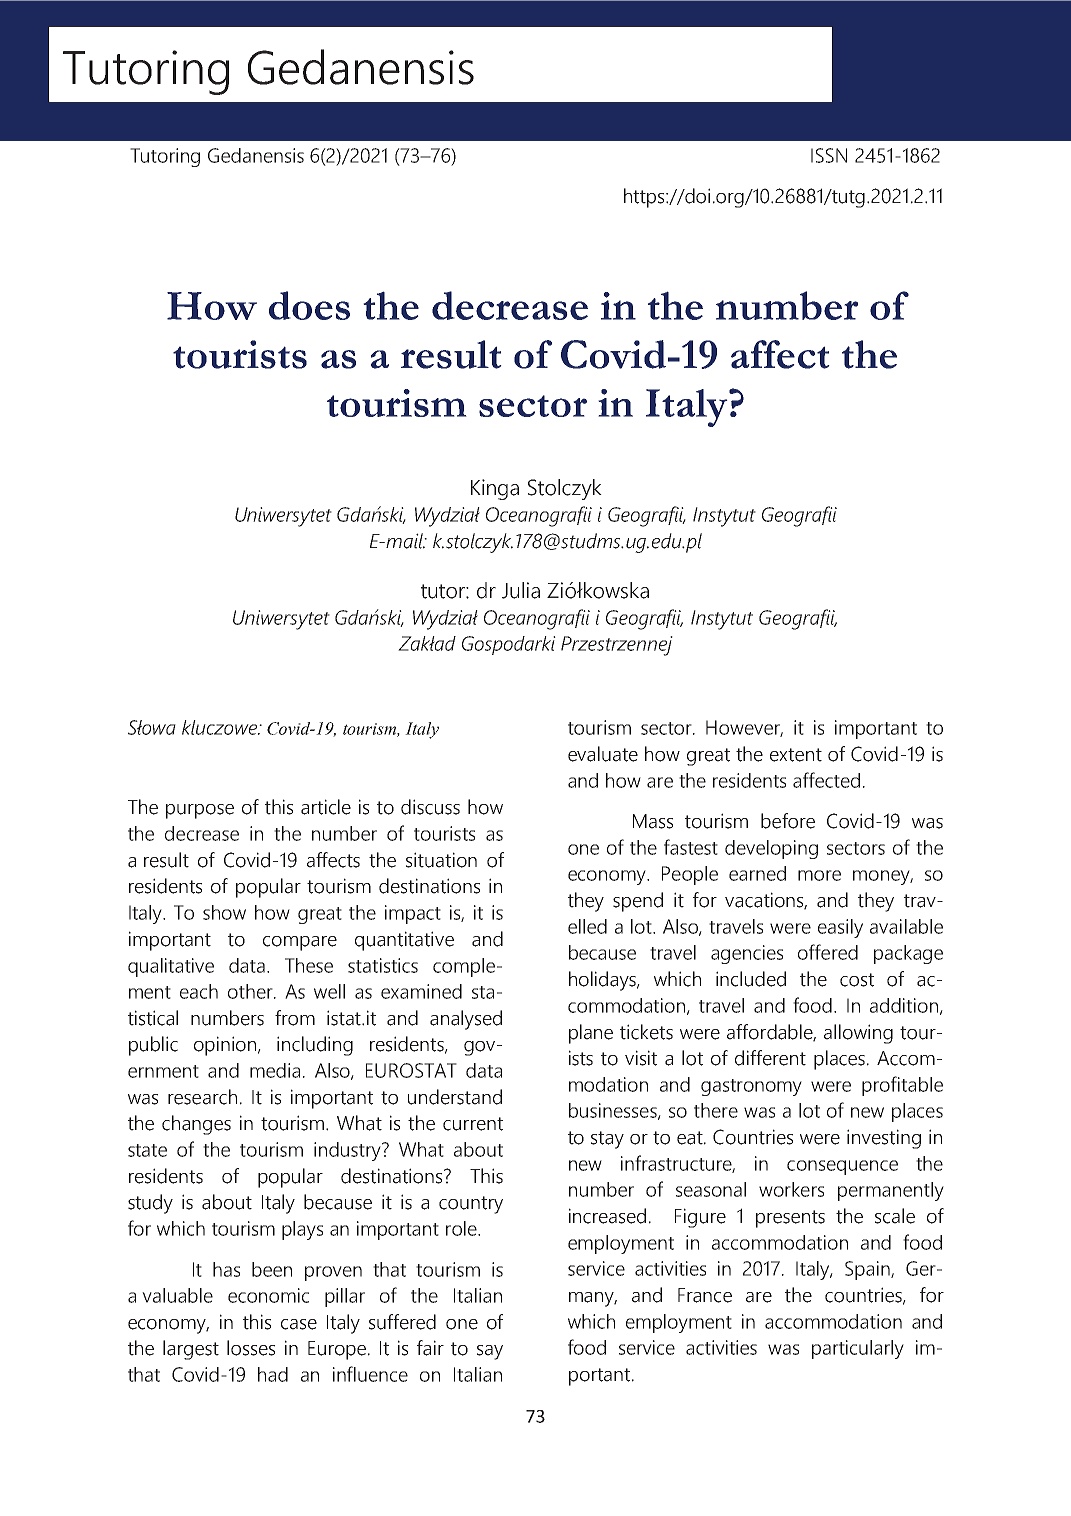 This screenshot has height=1516, width=1071. I want to click on losses, so click(251, 1348).
